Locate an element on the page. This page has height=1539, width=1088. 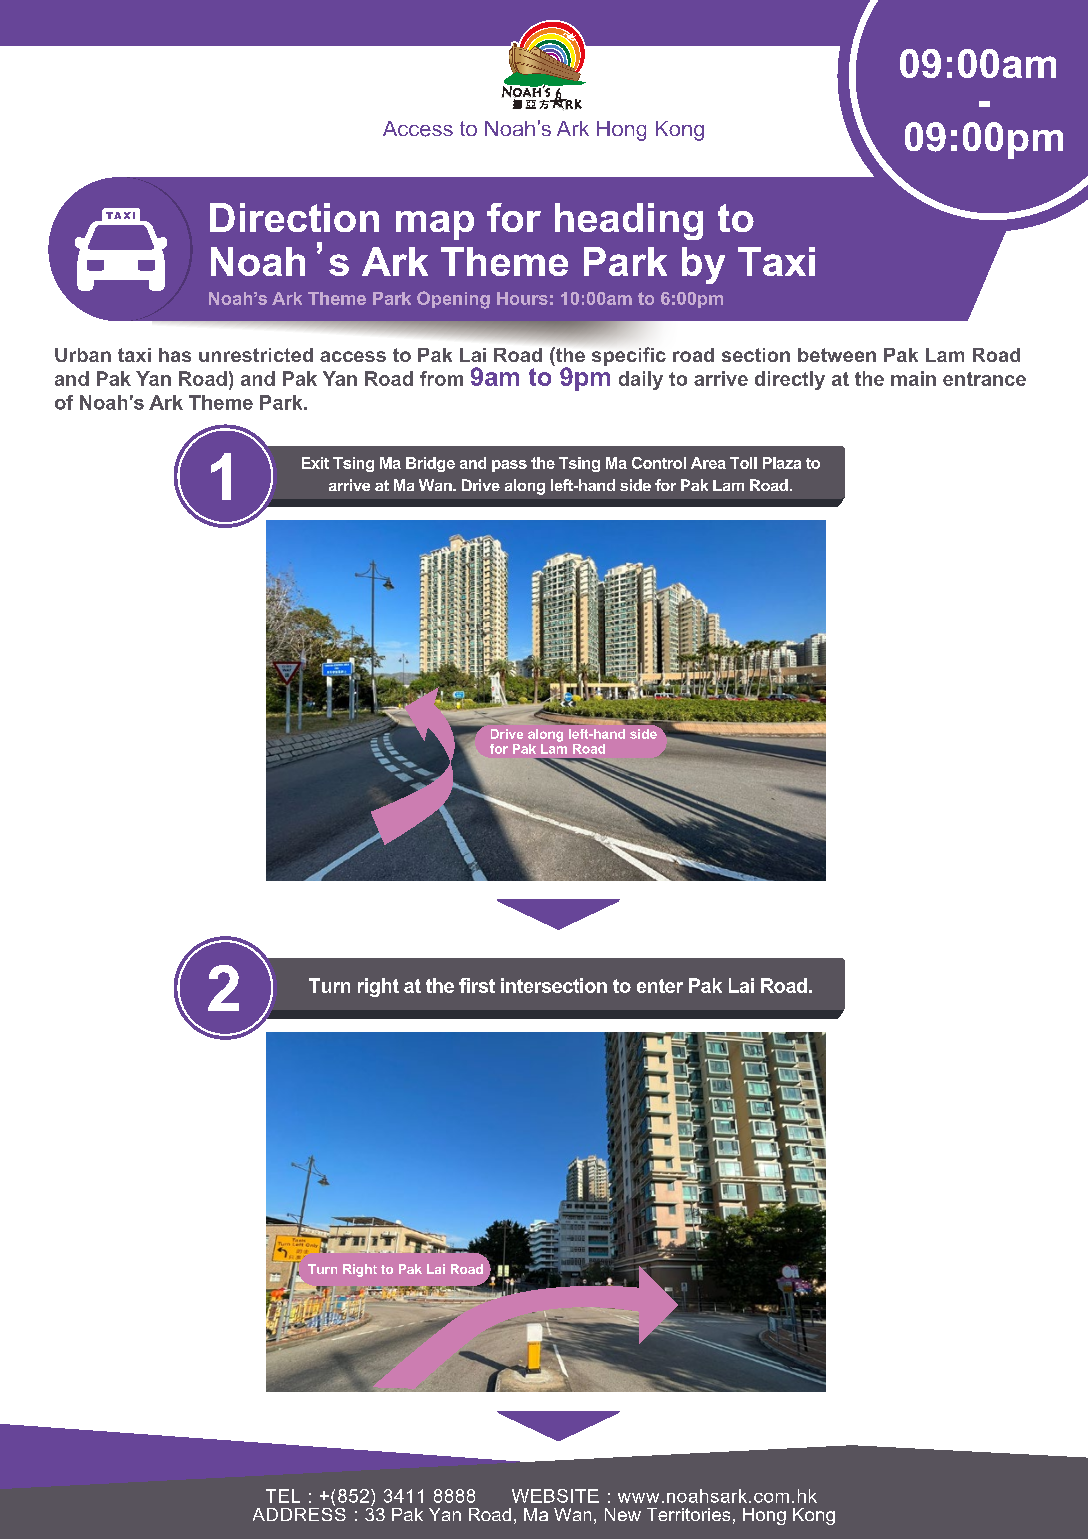
Exit is located at coordinates (315, 463).
